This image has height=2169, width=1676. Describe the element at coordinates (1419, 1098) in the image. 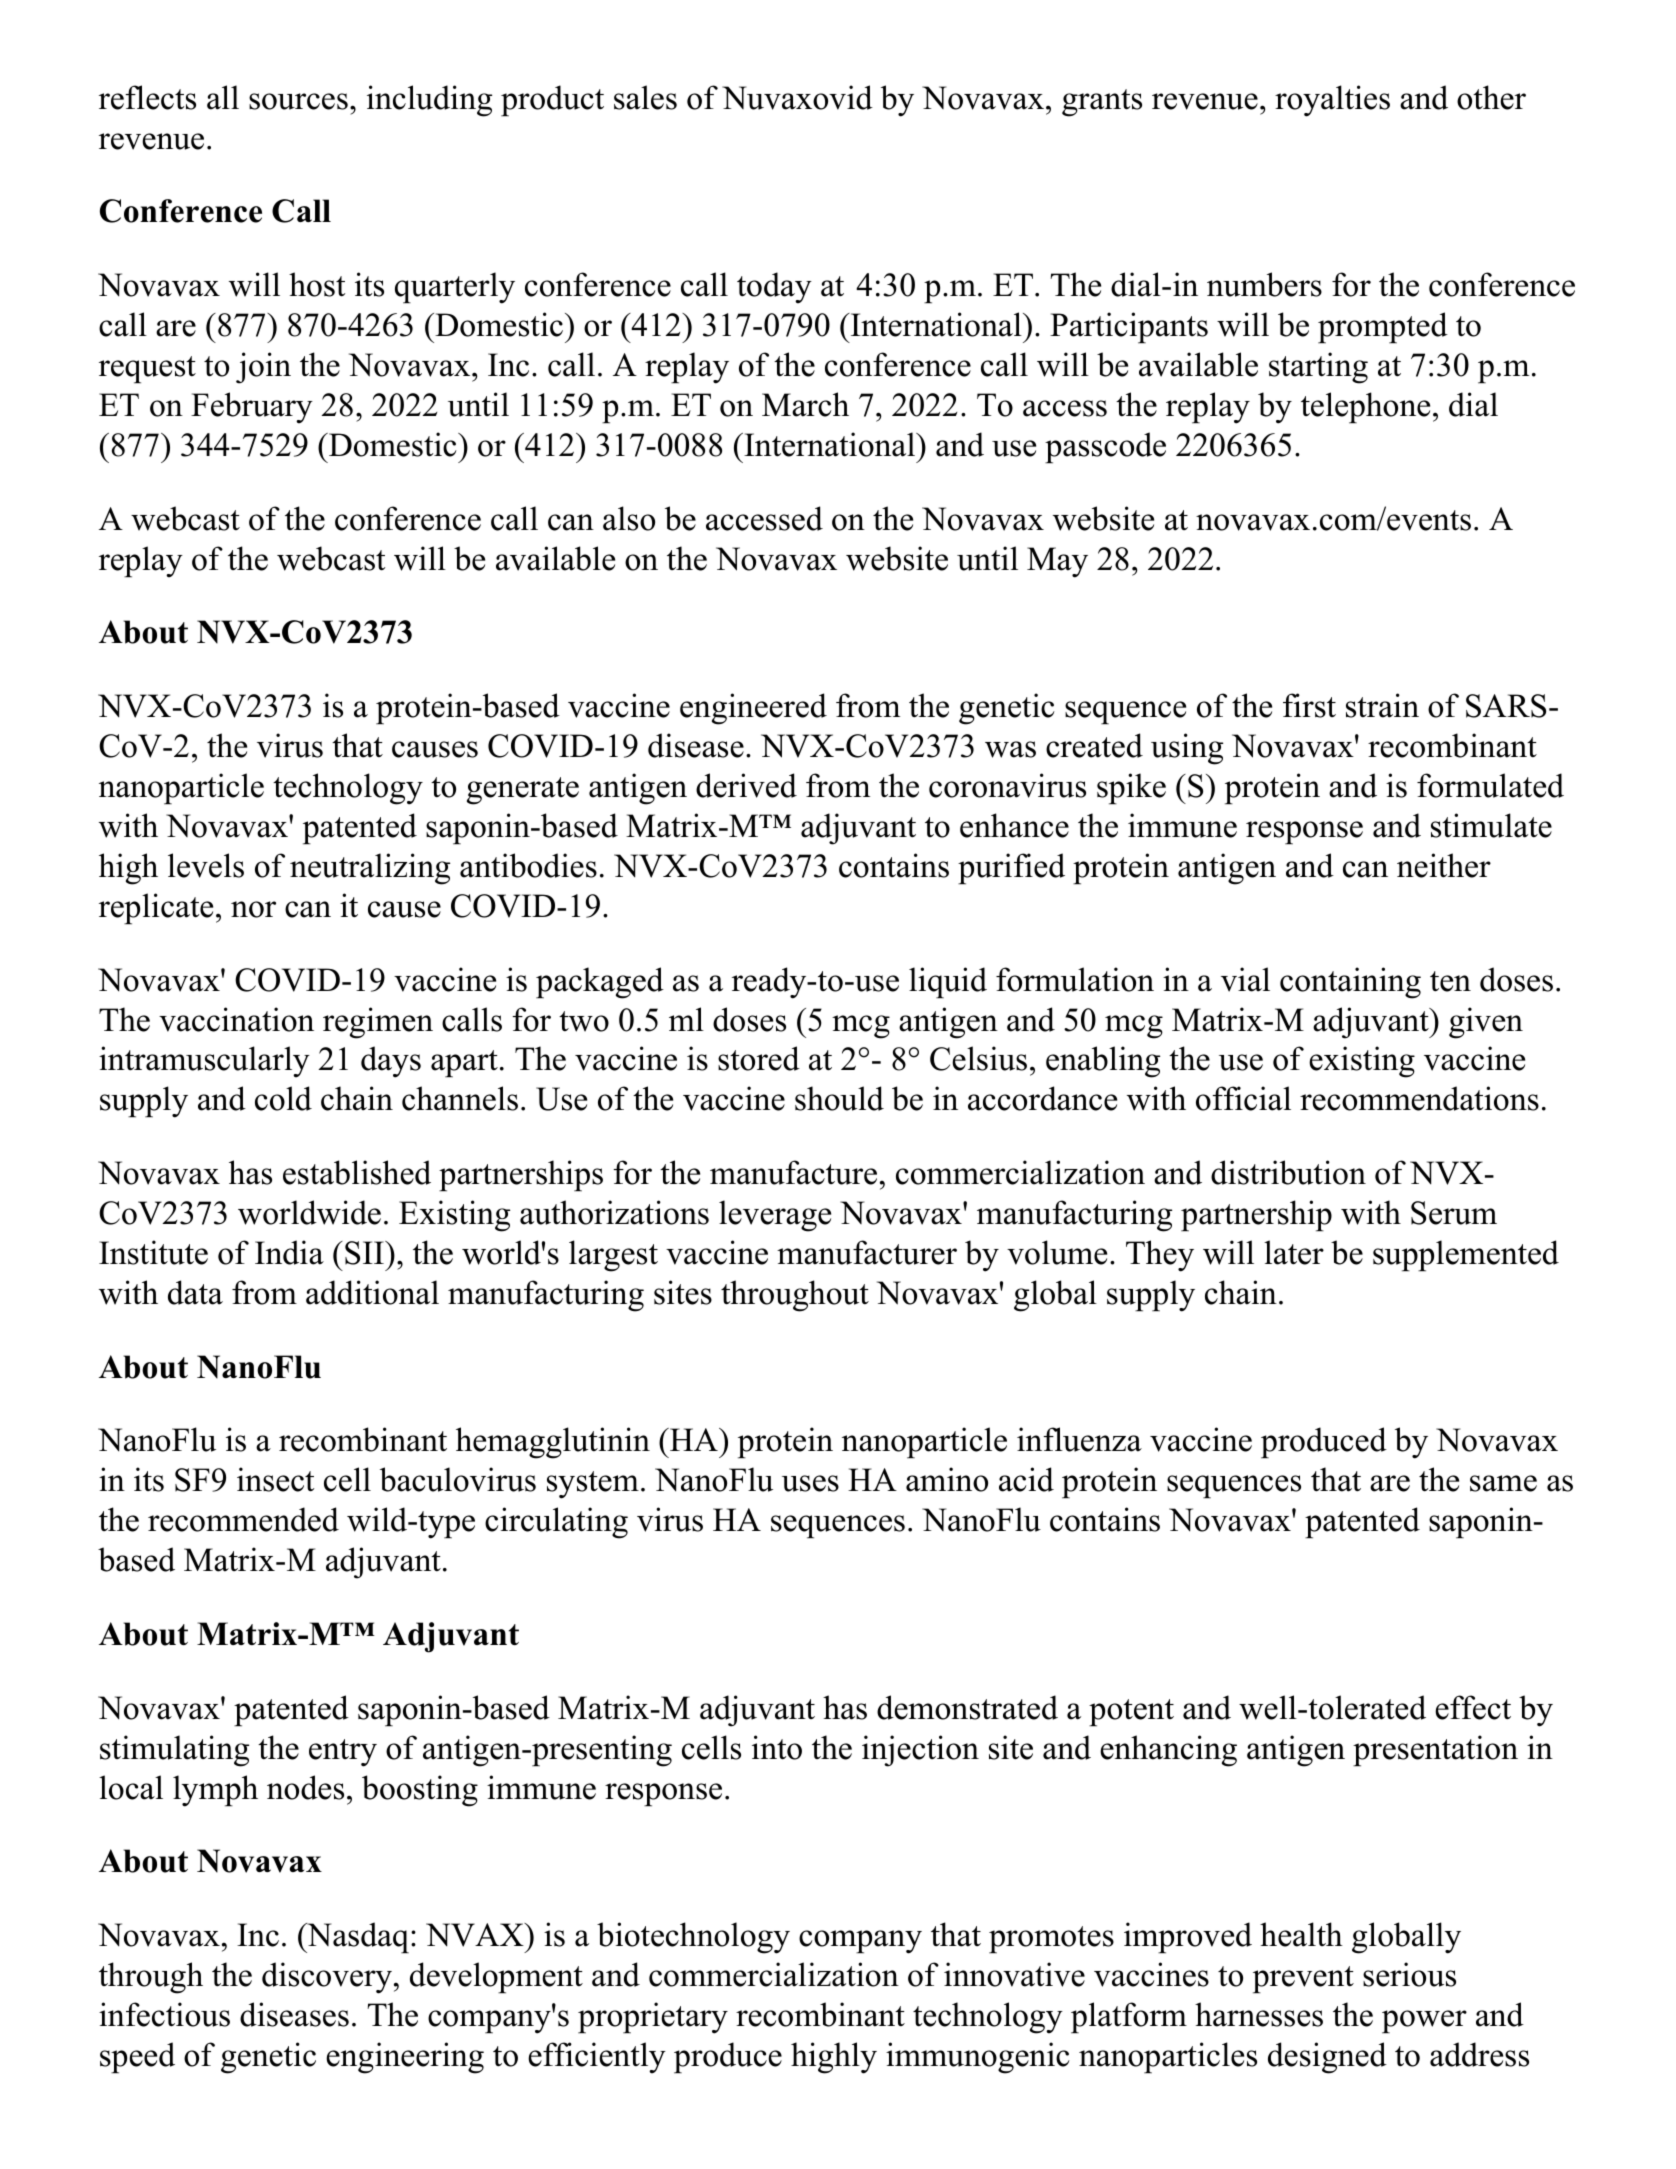

I see `recommendations` at that location.
